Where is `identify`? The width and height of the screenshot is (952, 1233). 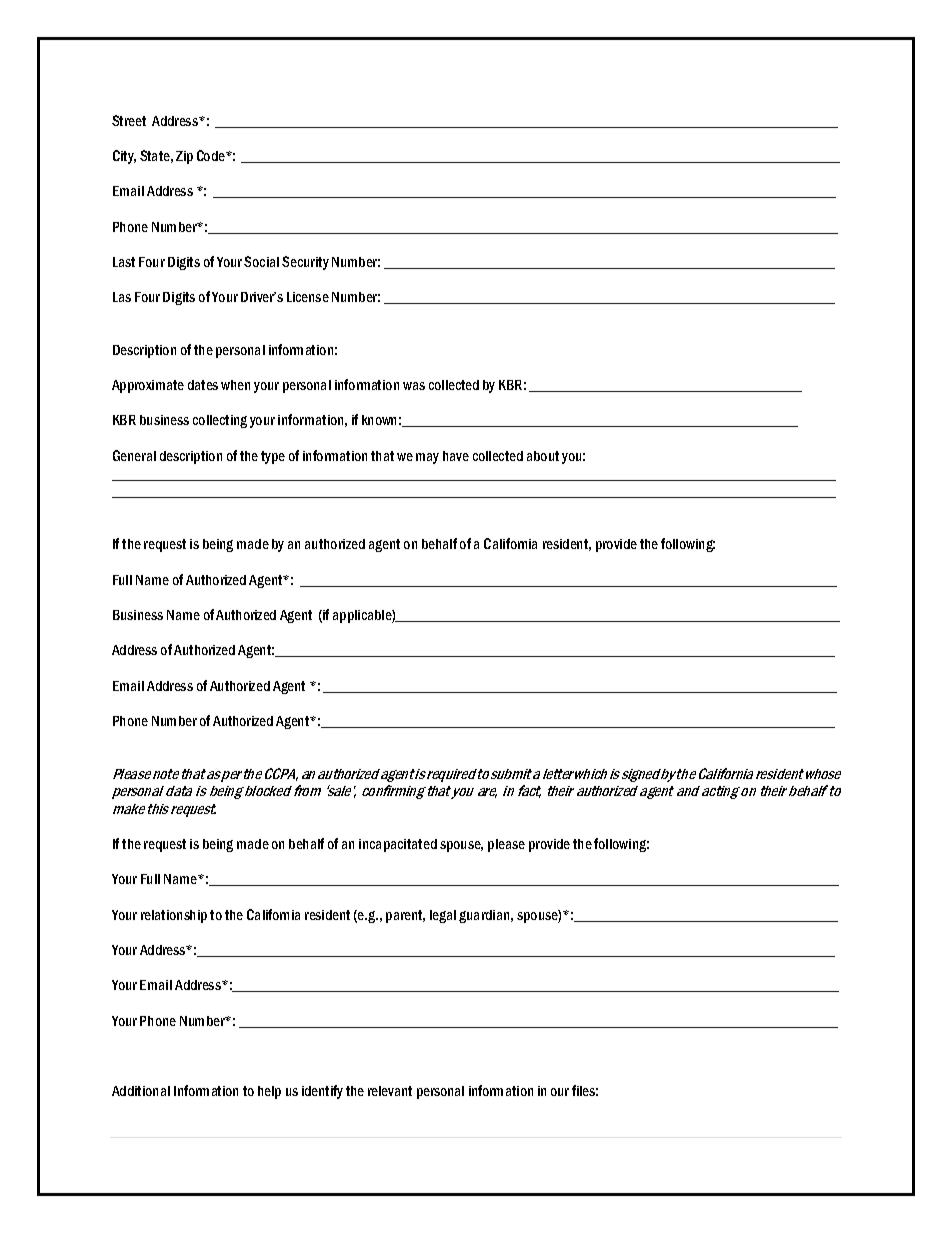 identify is located at coordinates (322, 1092).
